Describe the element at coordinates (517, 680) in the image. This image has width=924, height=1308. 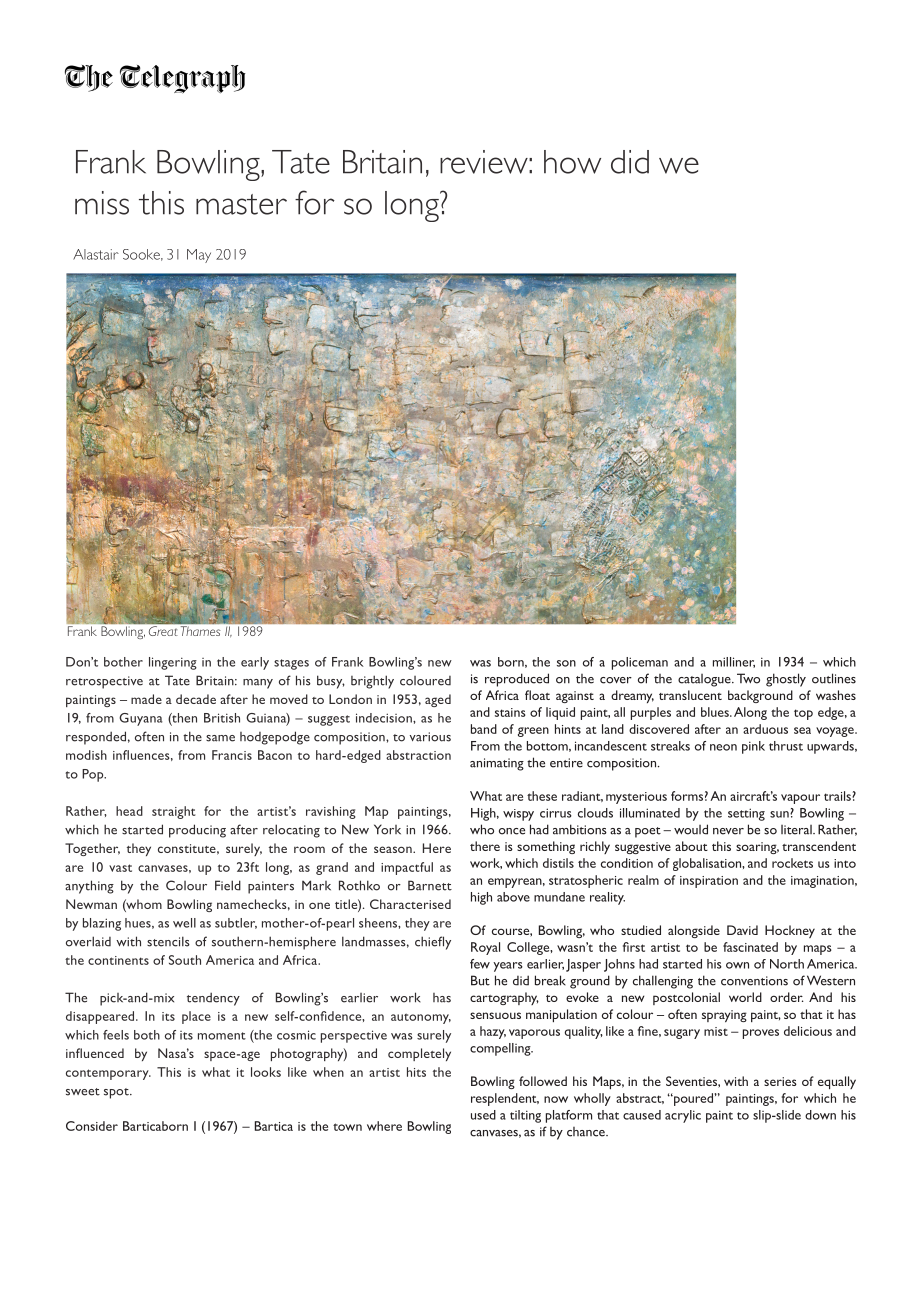
I see `reproduced` at that location.
